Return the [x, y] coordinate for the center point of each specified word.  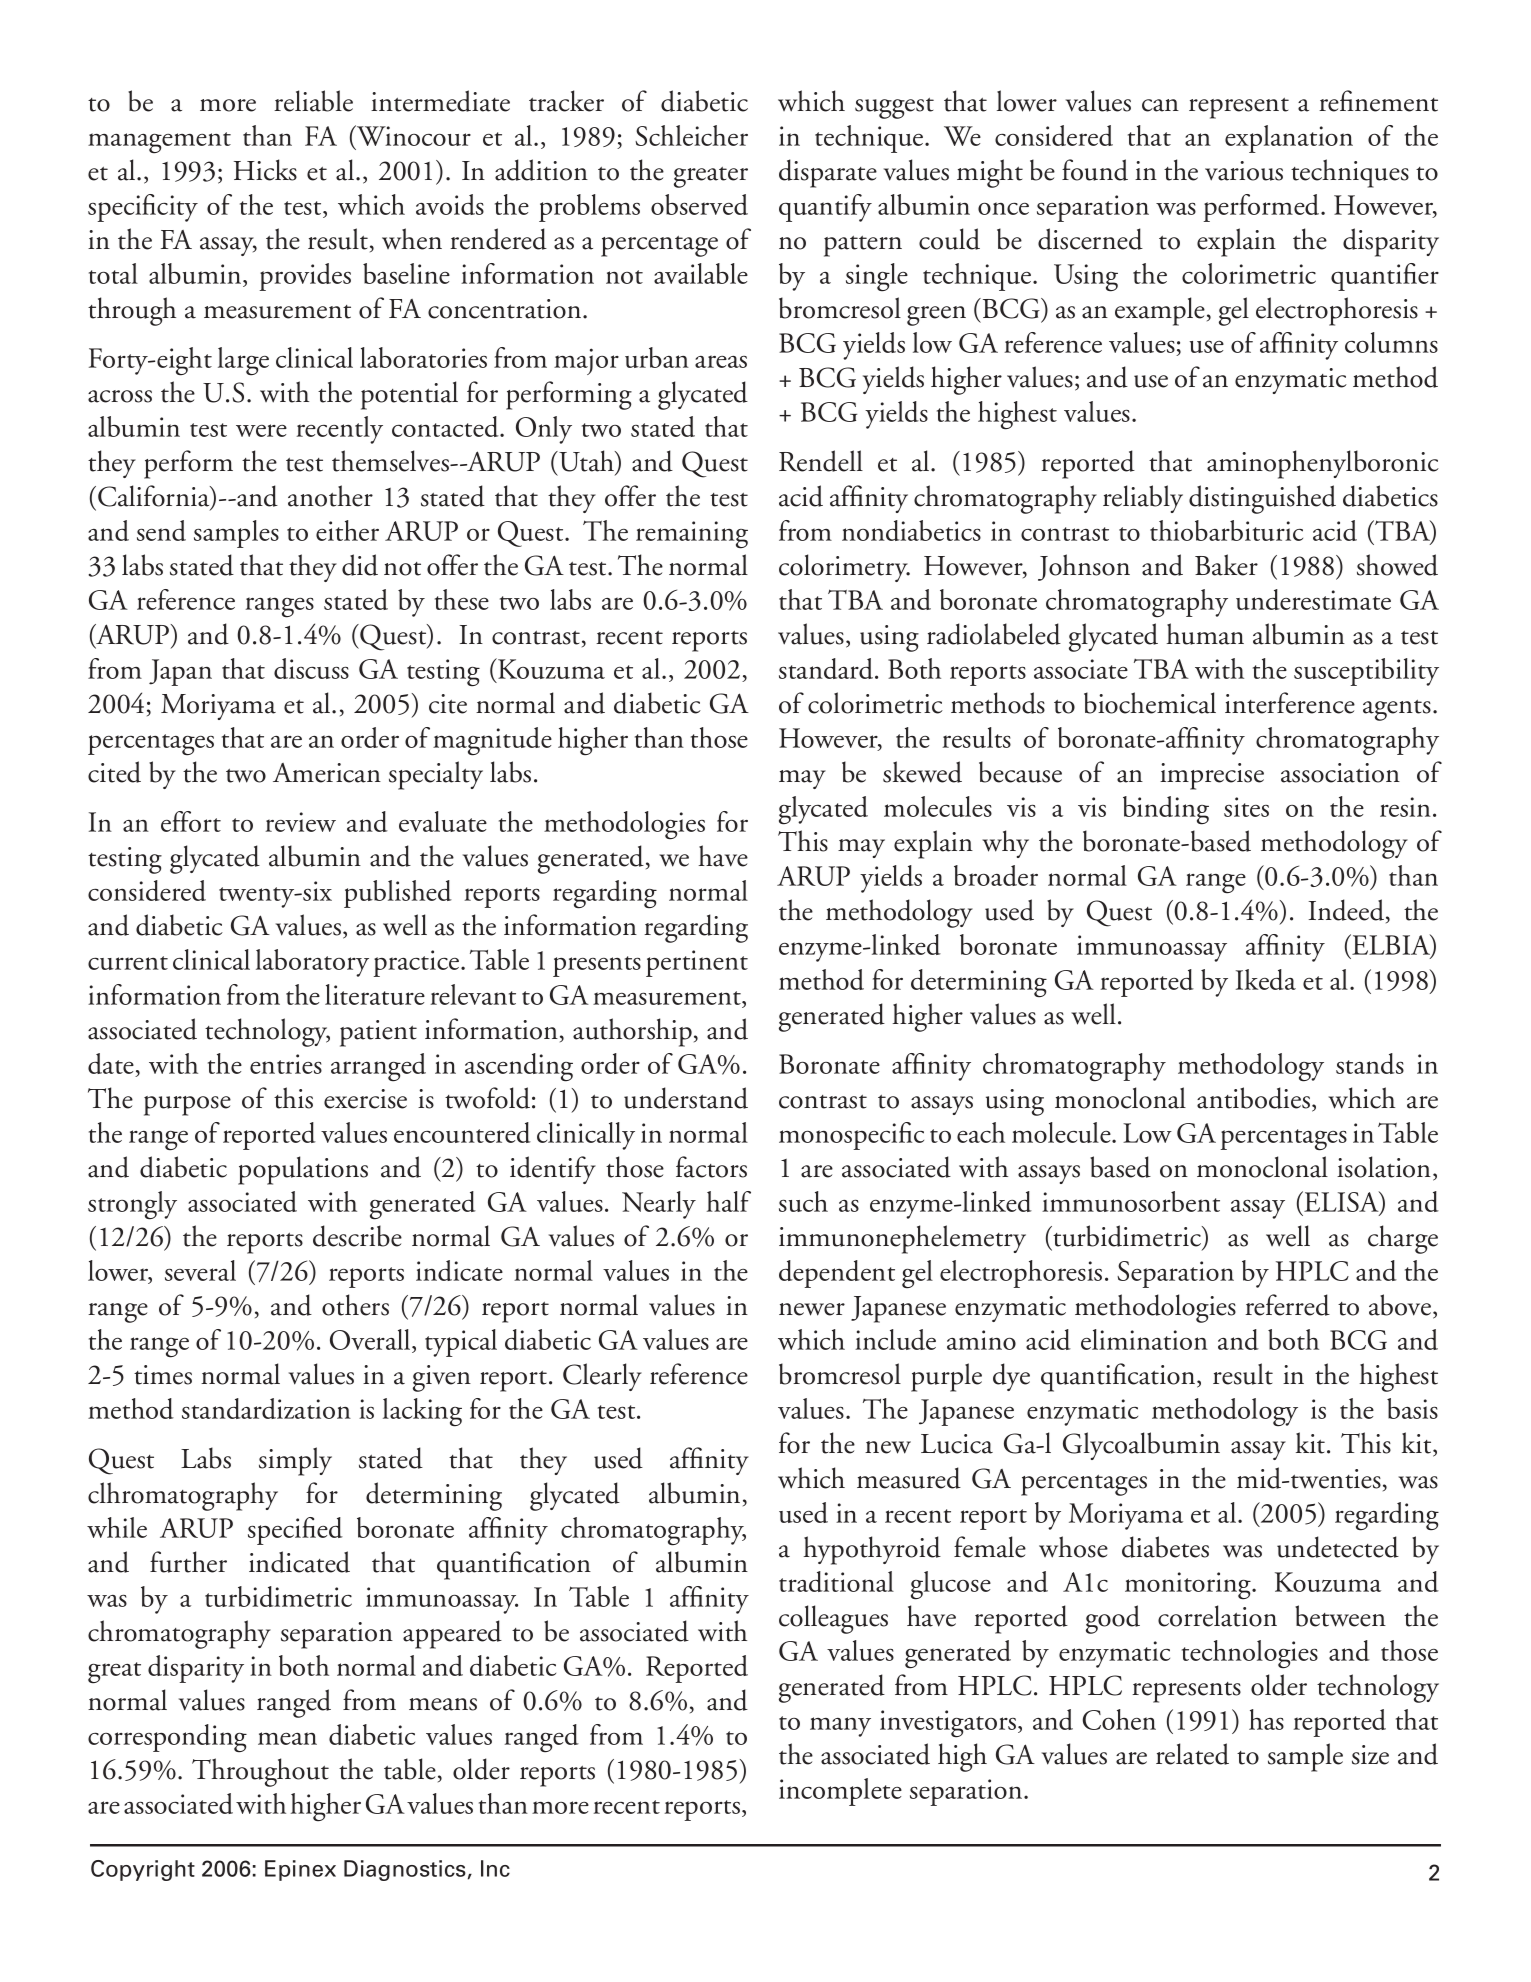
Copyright [143, 1870]
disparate [828, 173]
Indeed [1347, 911]
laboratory [312, 963]
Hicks [265, 170]
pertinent [697, 963]
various [1244, 171]
